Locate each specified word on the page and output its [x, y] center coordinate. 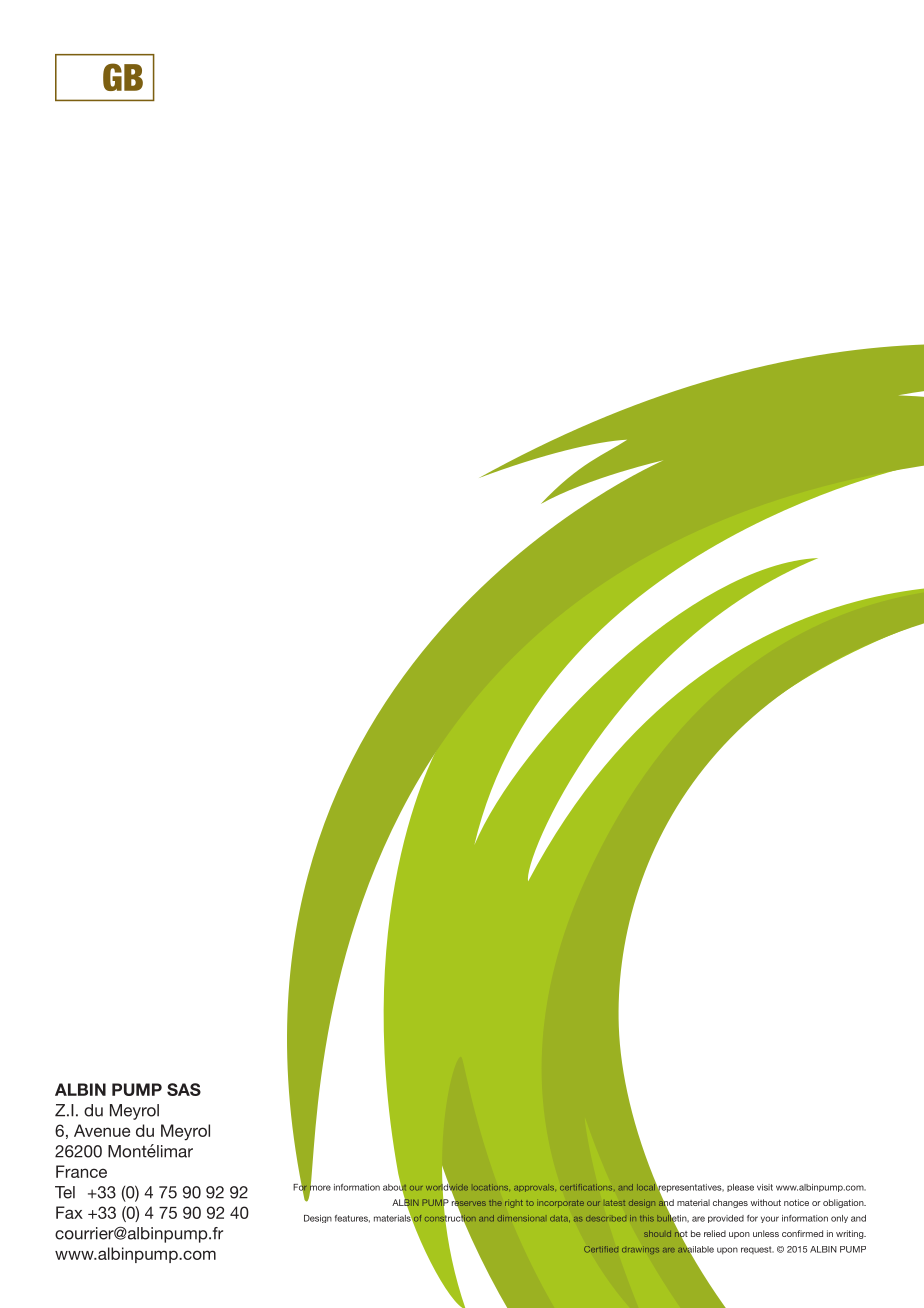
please [740, 1188]
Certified [601, 1249]
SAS [184, 1089]
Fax [69, 1212]
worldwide [447, 1187]
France [81, 1171]
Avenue [102, 1130]
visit [765, 1187]
